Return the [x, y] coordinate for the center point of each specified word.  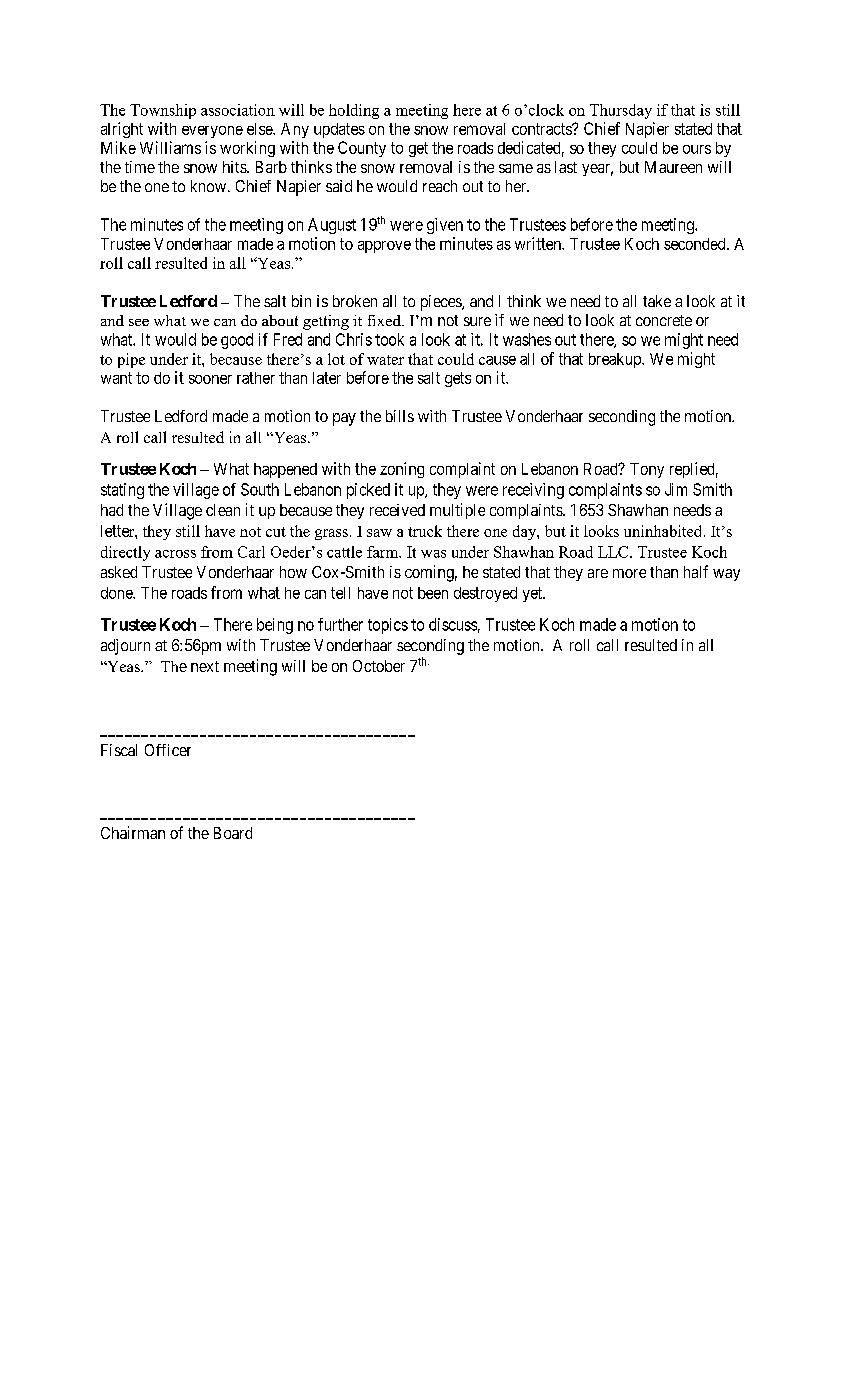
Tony [647, 470]
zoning [402, 470]
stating [122, 491]
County [362, 149]
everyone [212, 132]
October [379, 666]
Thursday [621, 111]
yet [533, 594]
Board [233, 833]
